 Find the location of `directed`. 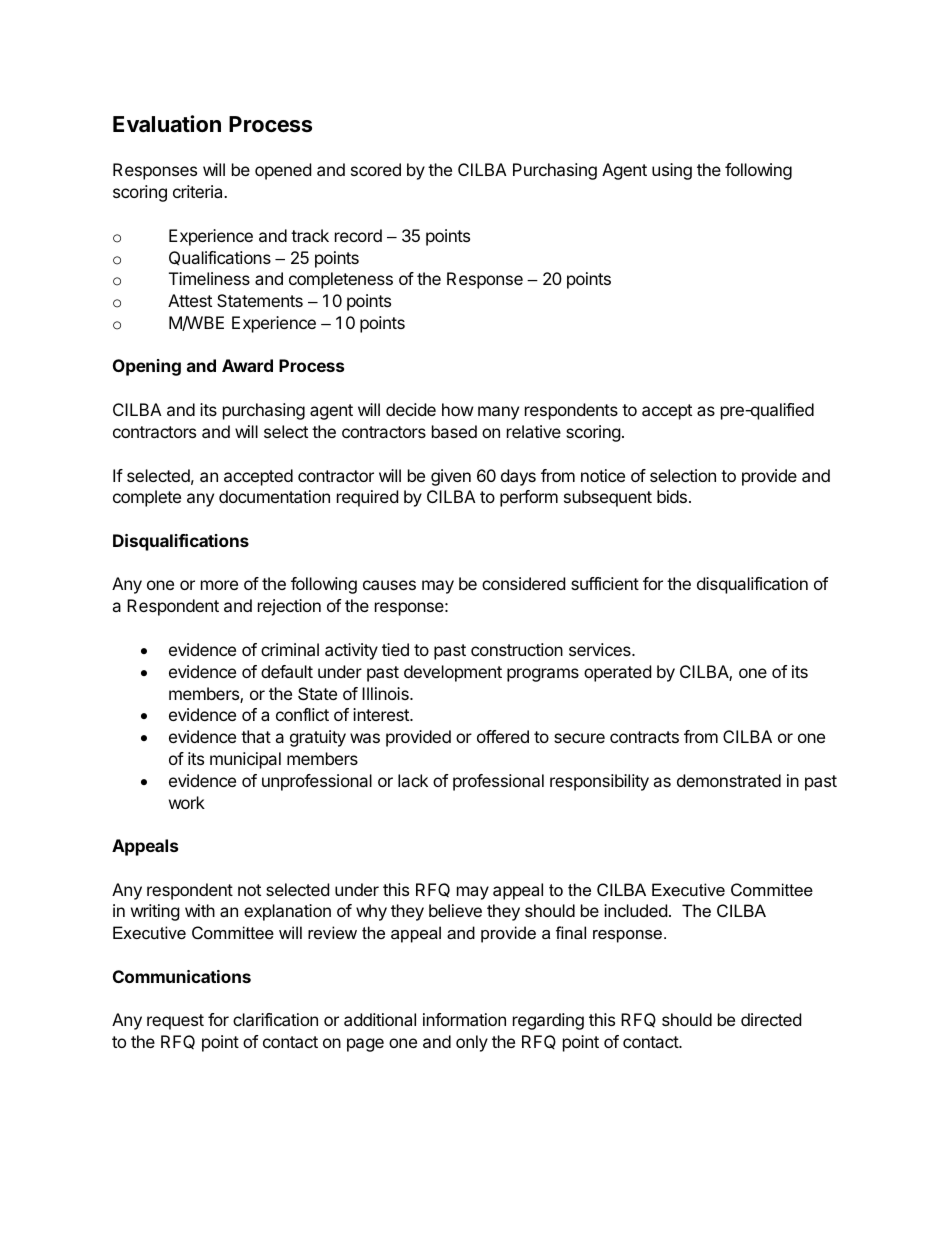

directed is located at coordinates (771, 1019).
